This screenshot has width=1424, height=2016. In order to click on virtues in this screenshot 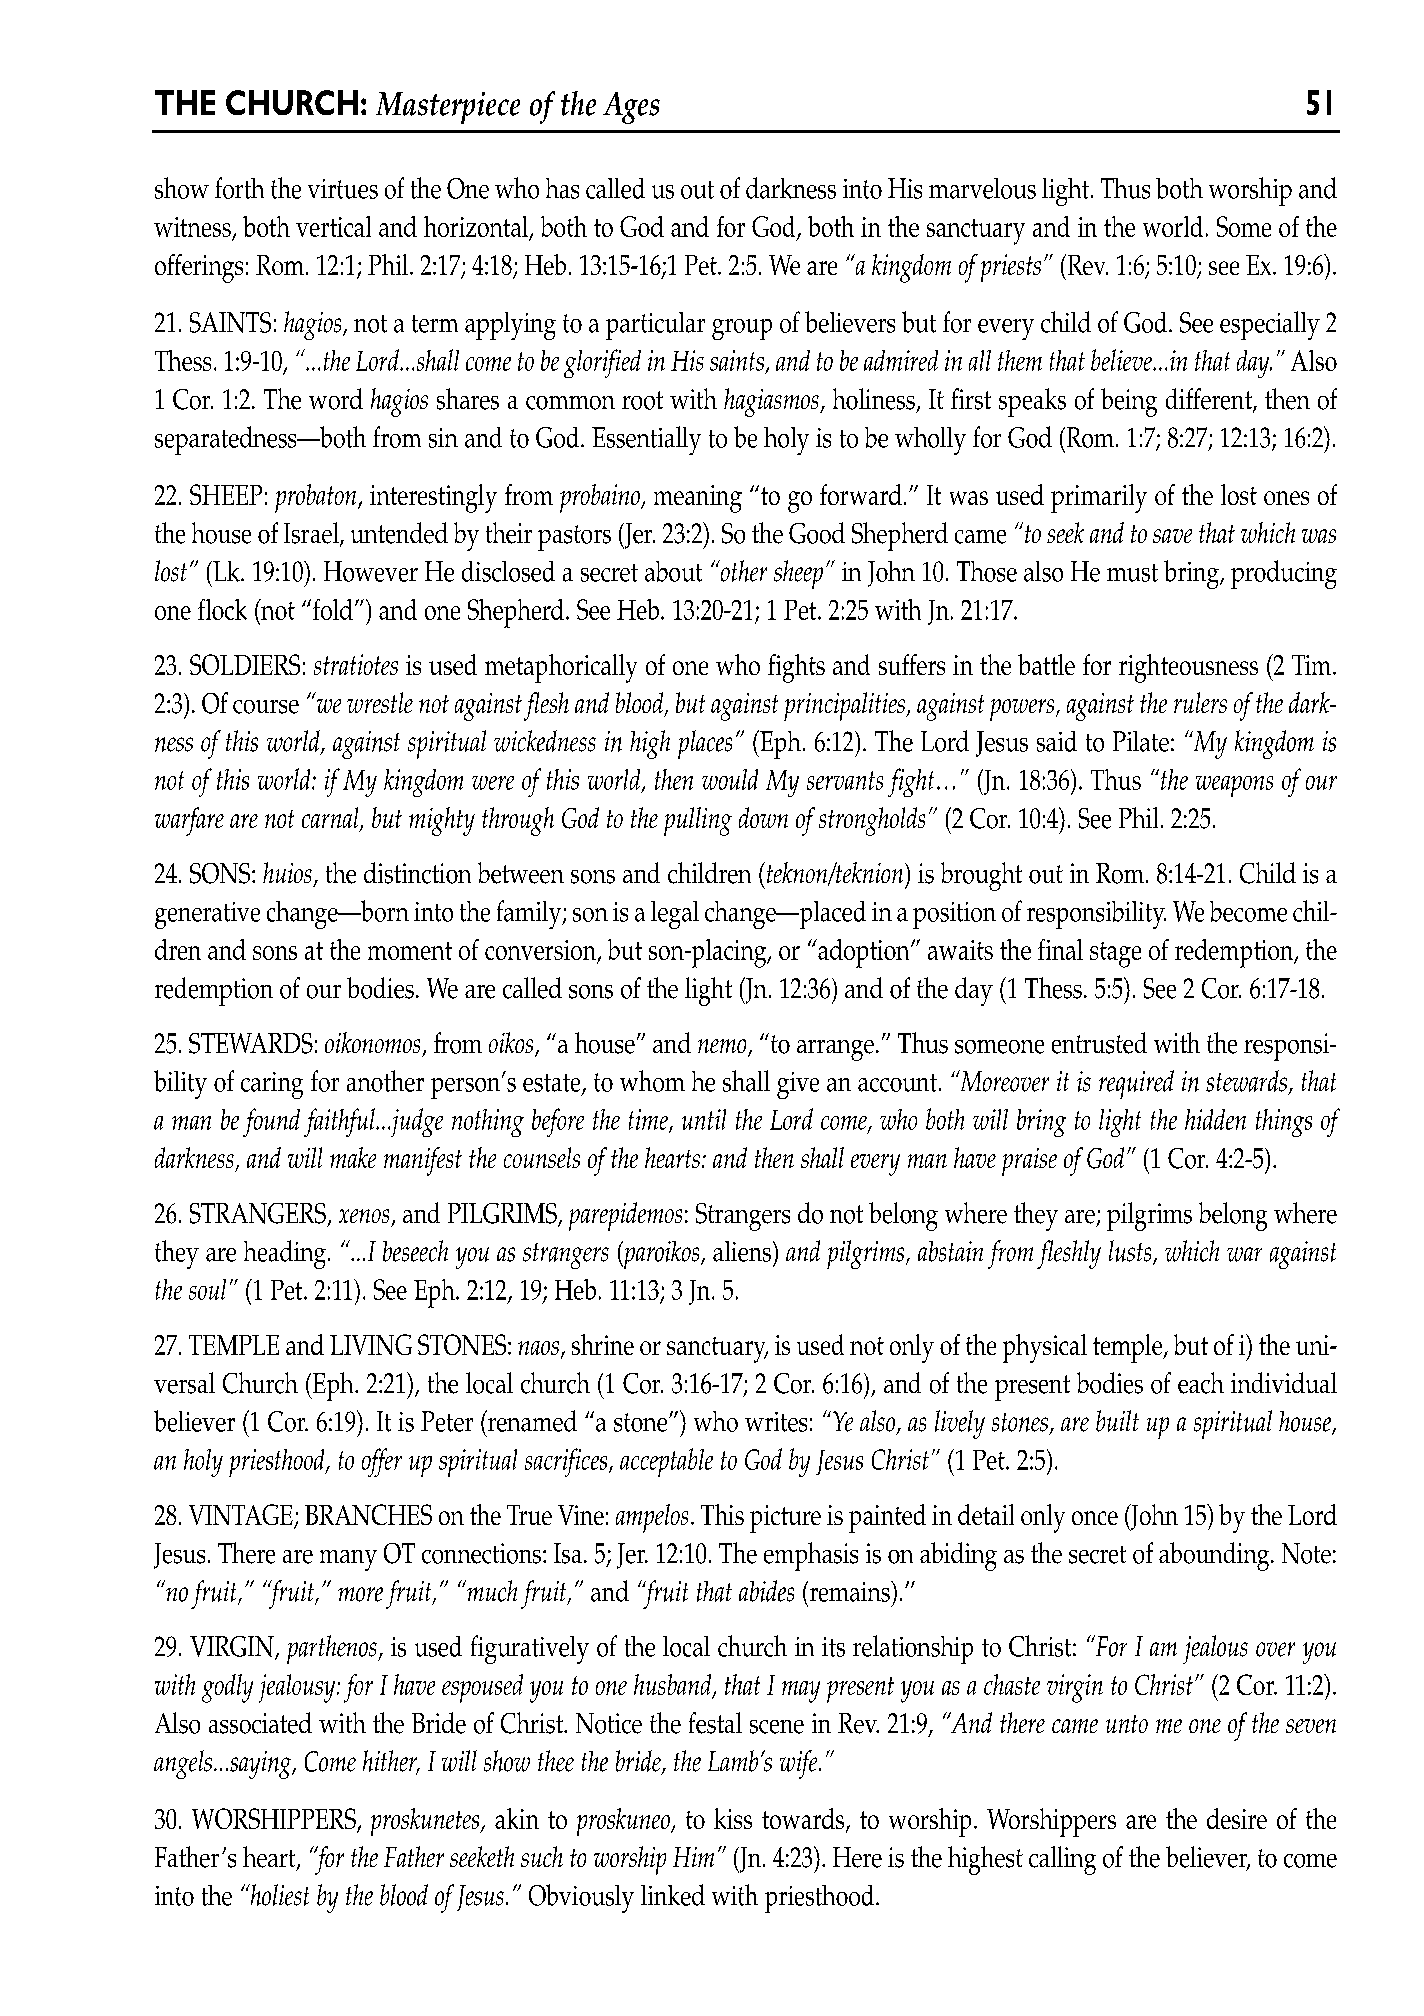, I will do `click(343, 189)`.
